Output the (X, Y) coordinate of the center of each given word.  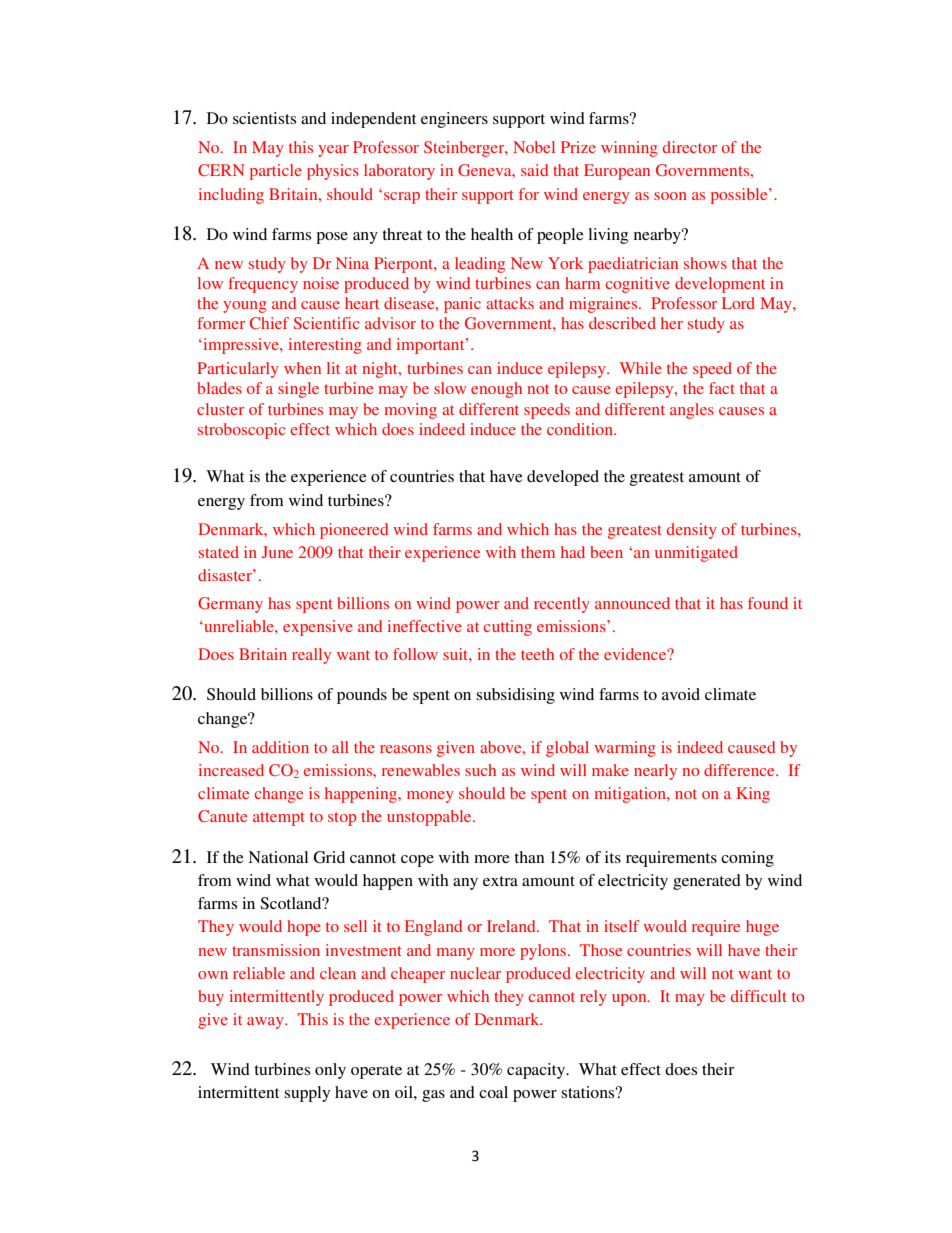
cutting (507, 628)
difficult (759, 996)
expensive (318, 628)
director (690, 147)
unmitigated (696, 554)
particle (276, 172)
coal (493, 1092)
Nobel (534, 147)
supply (307, 1094)
